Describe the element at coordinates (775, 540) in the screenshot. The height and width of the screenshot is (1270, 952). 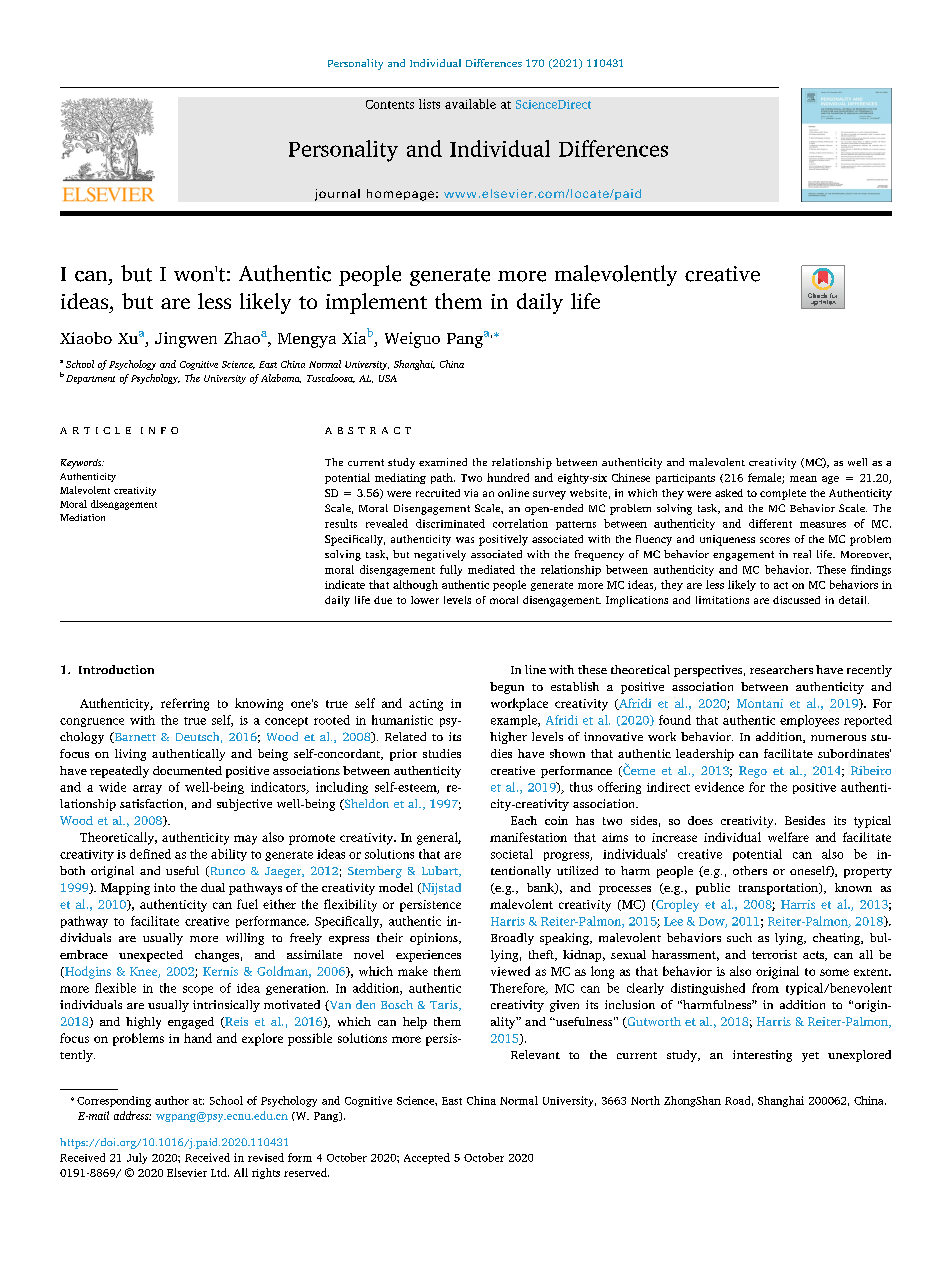
I see `scores` at that location.
